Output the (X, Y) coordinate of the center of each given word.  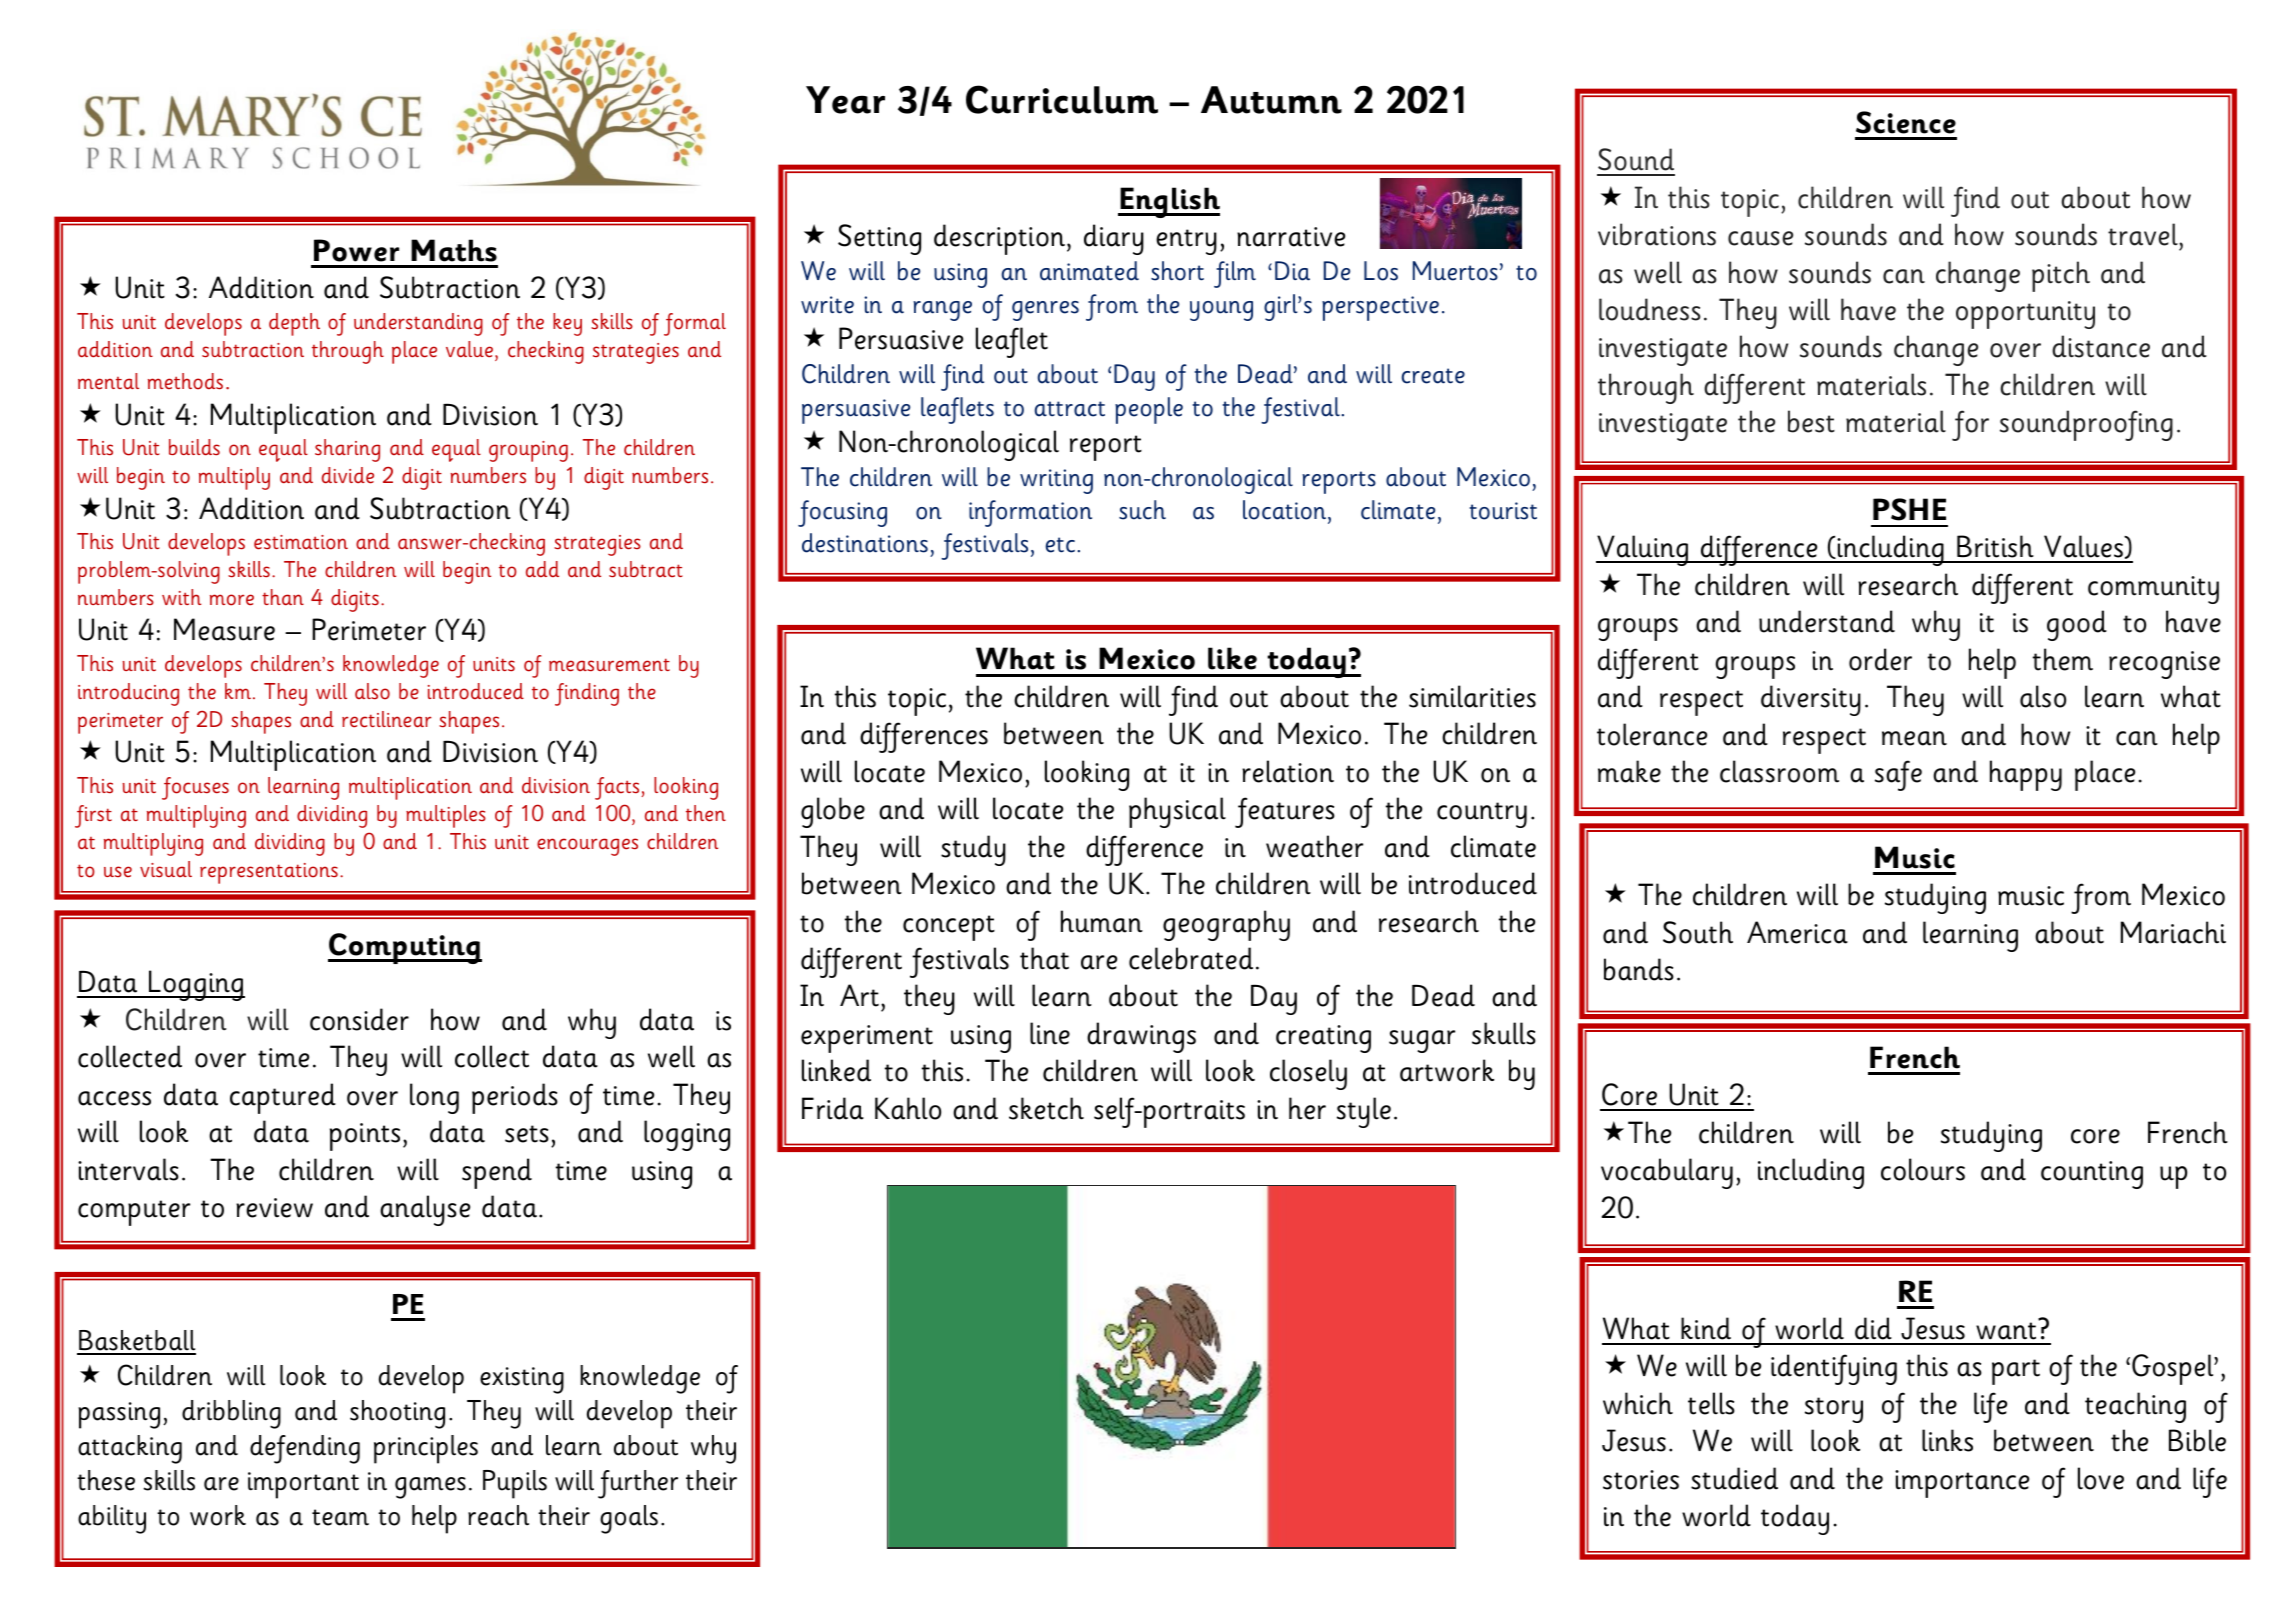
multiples (446, 816)
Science (1906, 122)
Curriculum (1062, 99)
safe (1898, 775)
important (303, 1485)
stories (1641, 1480)
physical (1177, 812)
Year (845, 100)
